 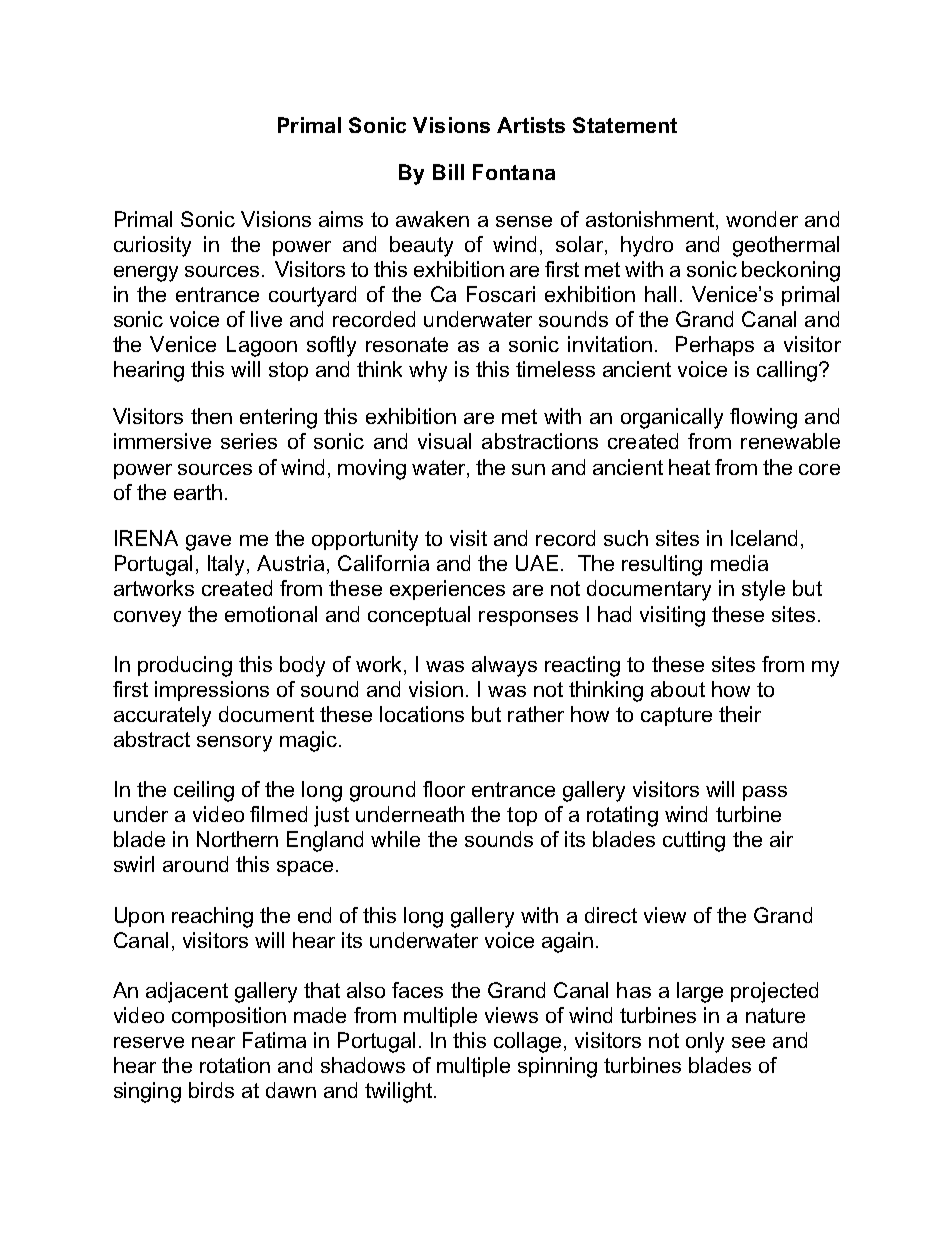 What do you see at coordinates (448, 172) in the screenshot?
I see `Bill` at bounding box center [448, 172].
